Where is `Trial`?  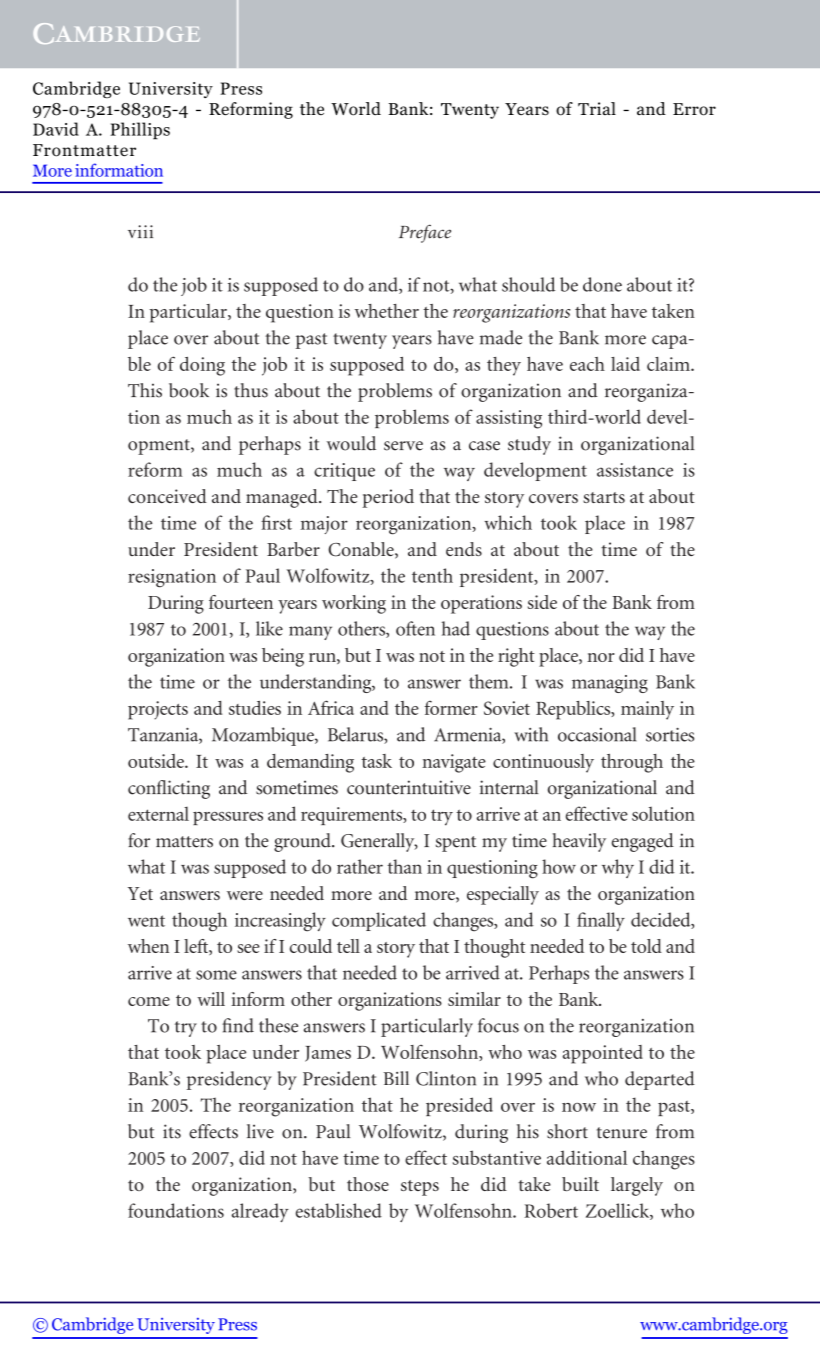
Trial is located at coordinates (597, 108).
